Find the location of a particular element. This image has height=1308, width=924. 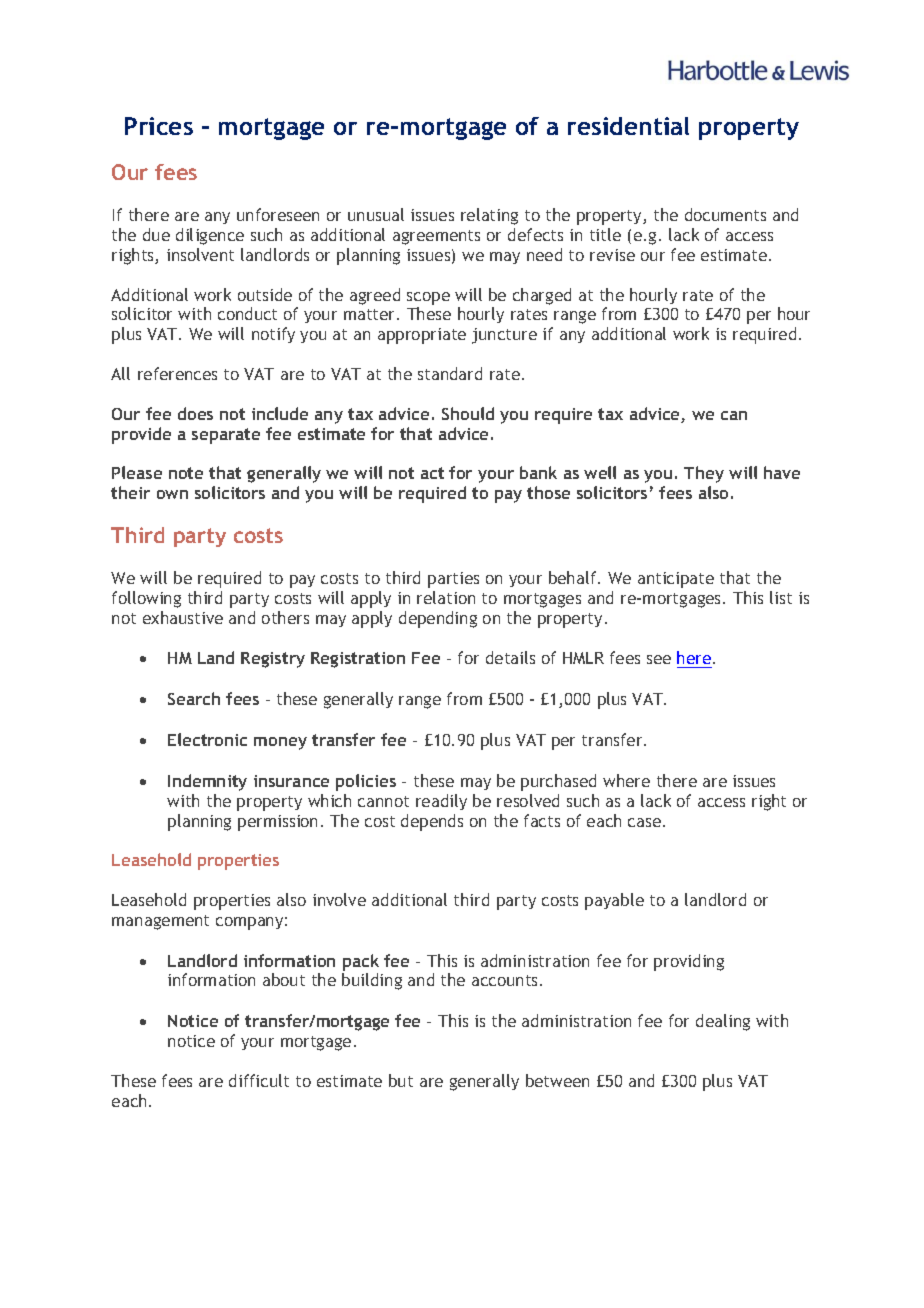

Search is located at coordinates (194, 698).
